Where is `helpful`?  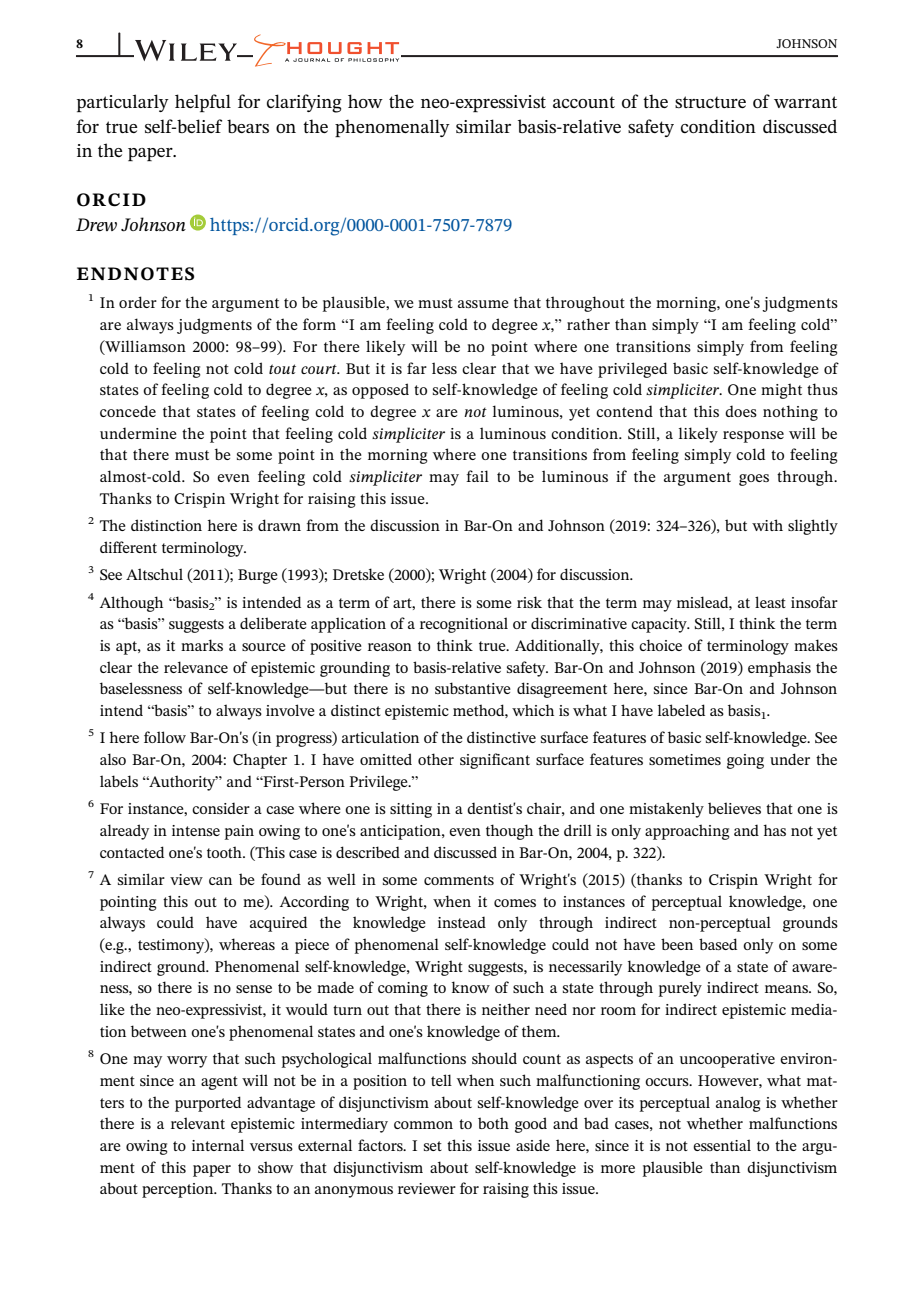
helpful is located at coordinates (203, 103).
